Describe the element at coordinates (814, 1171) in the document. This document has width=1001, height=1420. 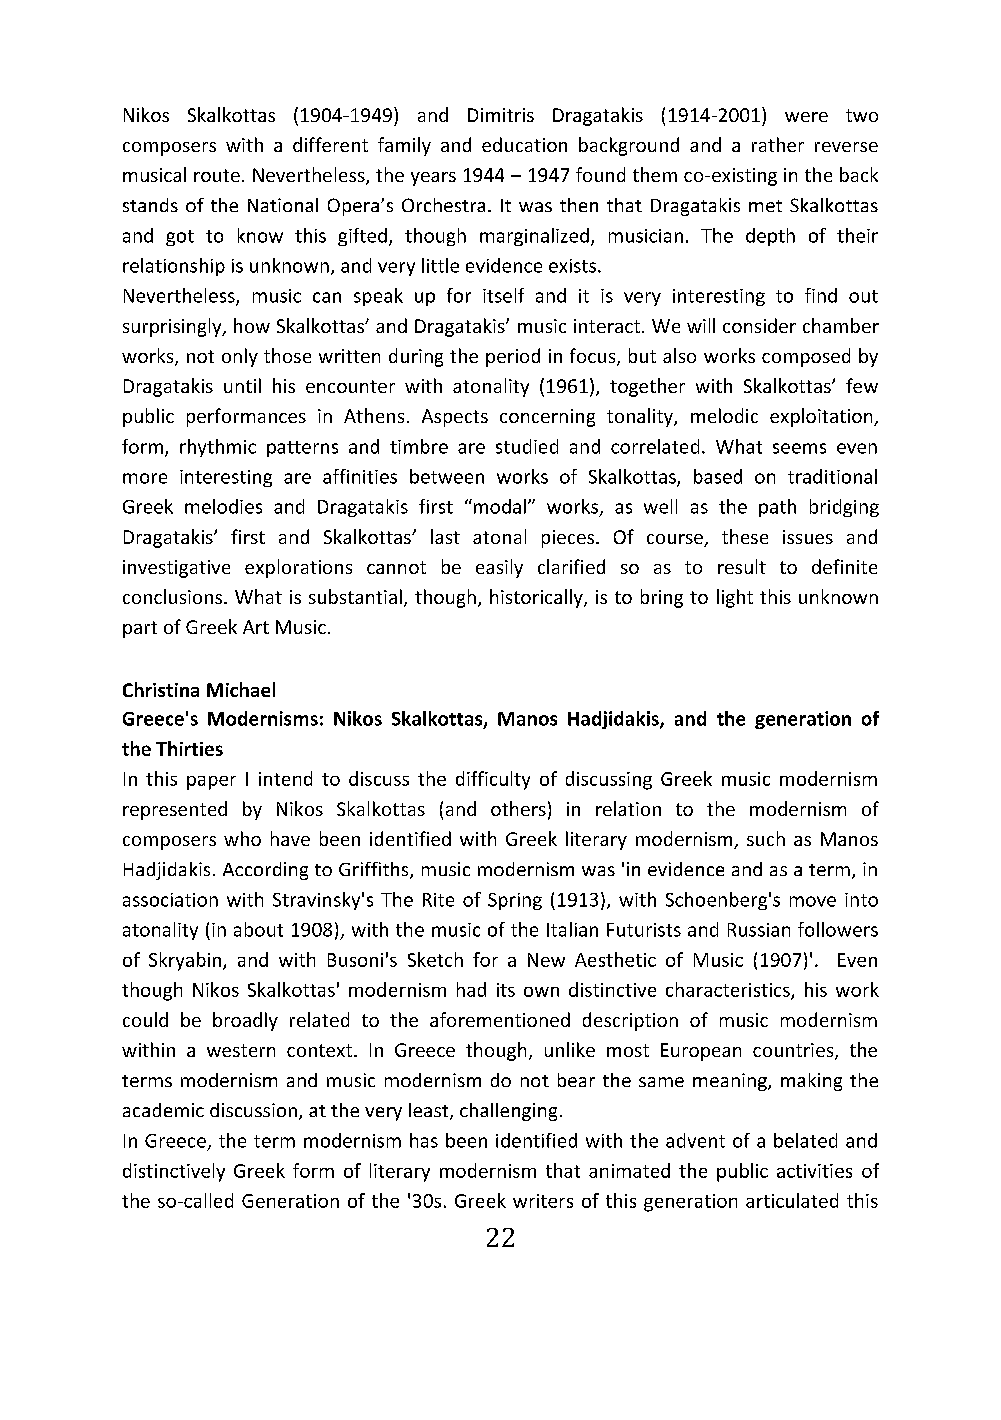
I see `activities` at that location.
